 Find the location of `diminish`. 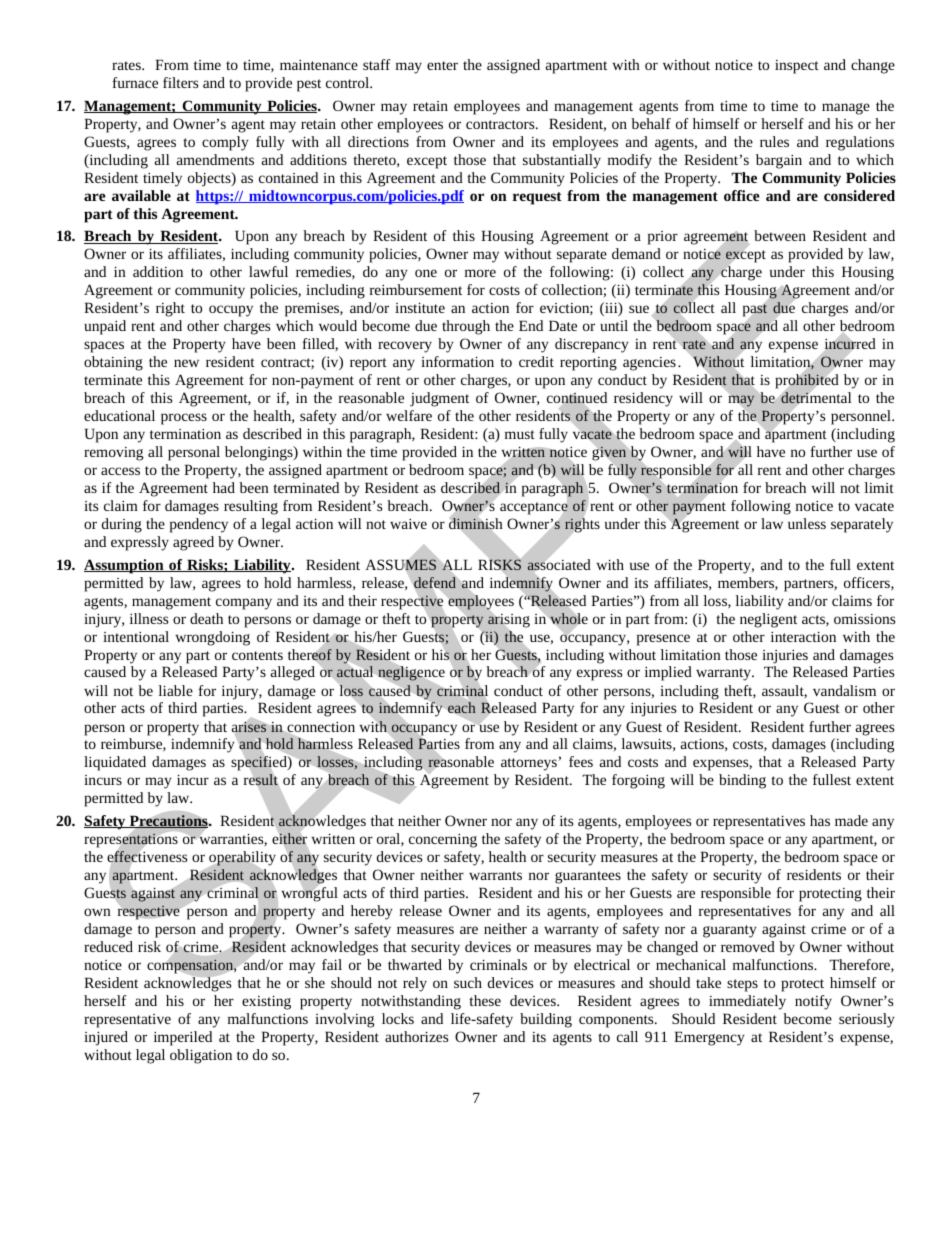

diminish is located at coordinates (475, 523).
